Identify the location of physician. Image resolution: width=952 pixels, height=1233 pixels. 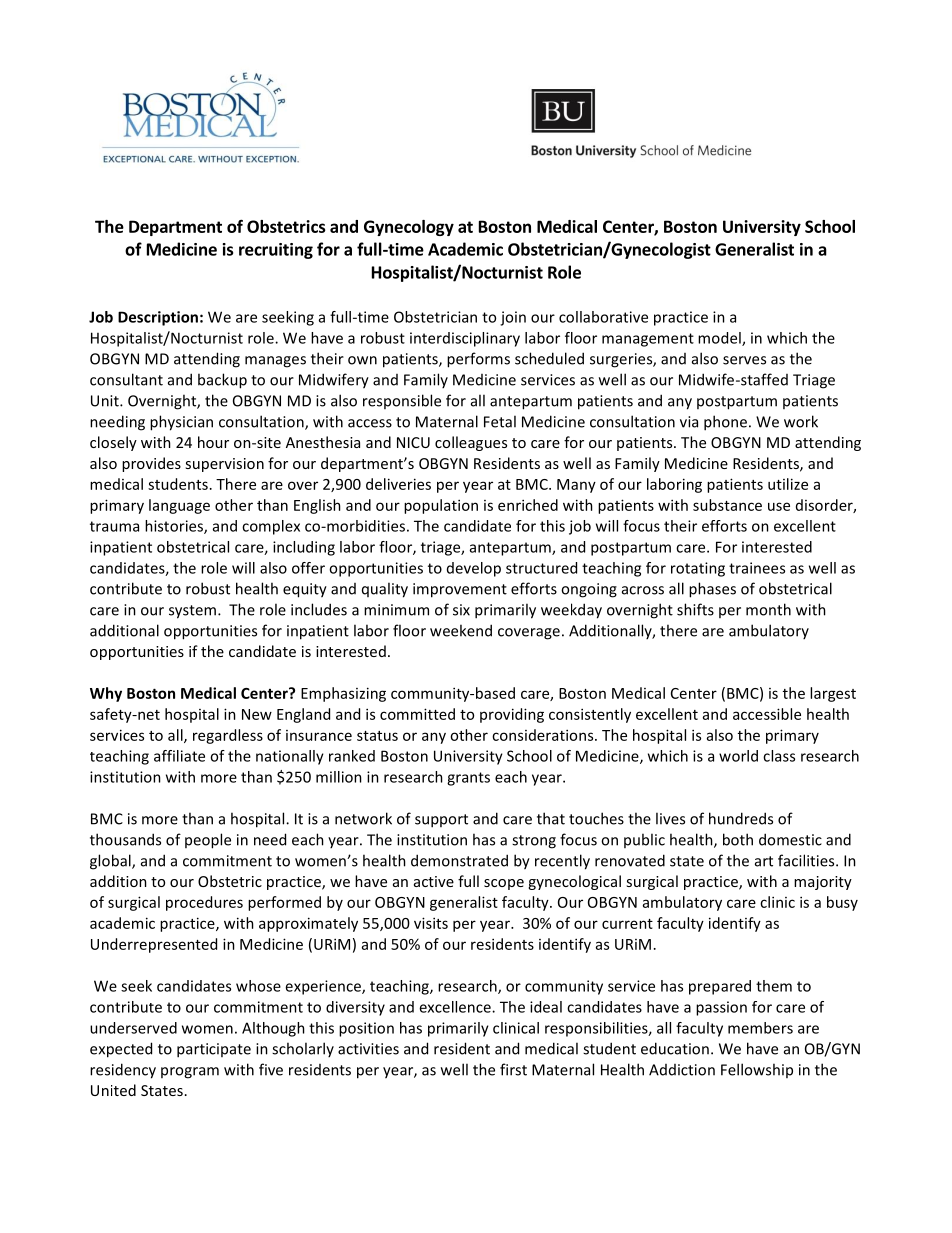
(181, 423).
